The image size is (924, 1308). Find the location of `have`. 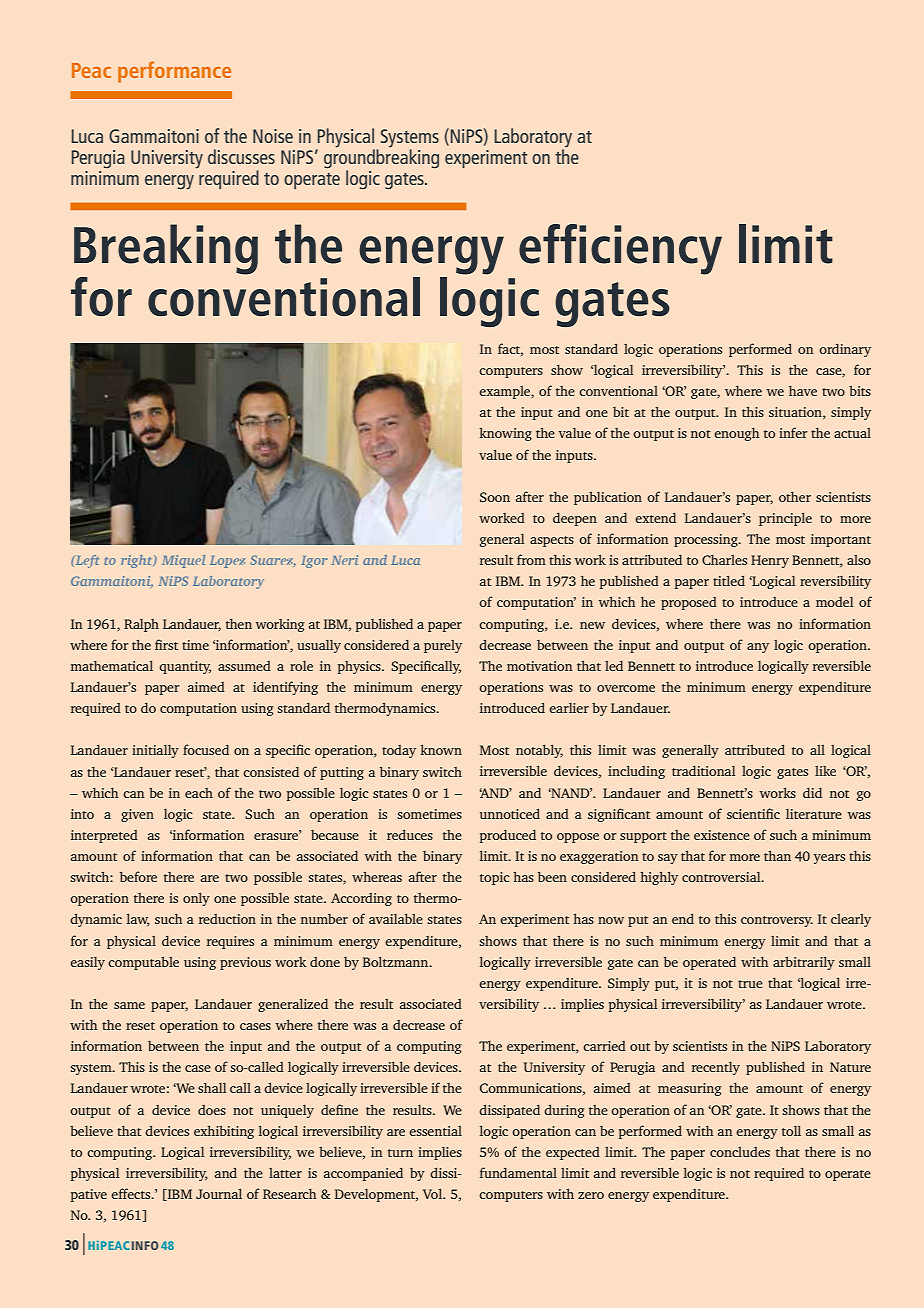

have is located at coordinates (803, 390).
